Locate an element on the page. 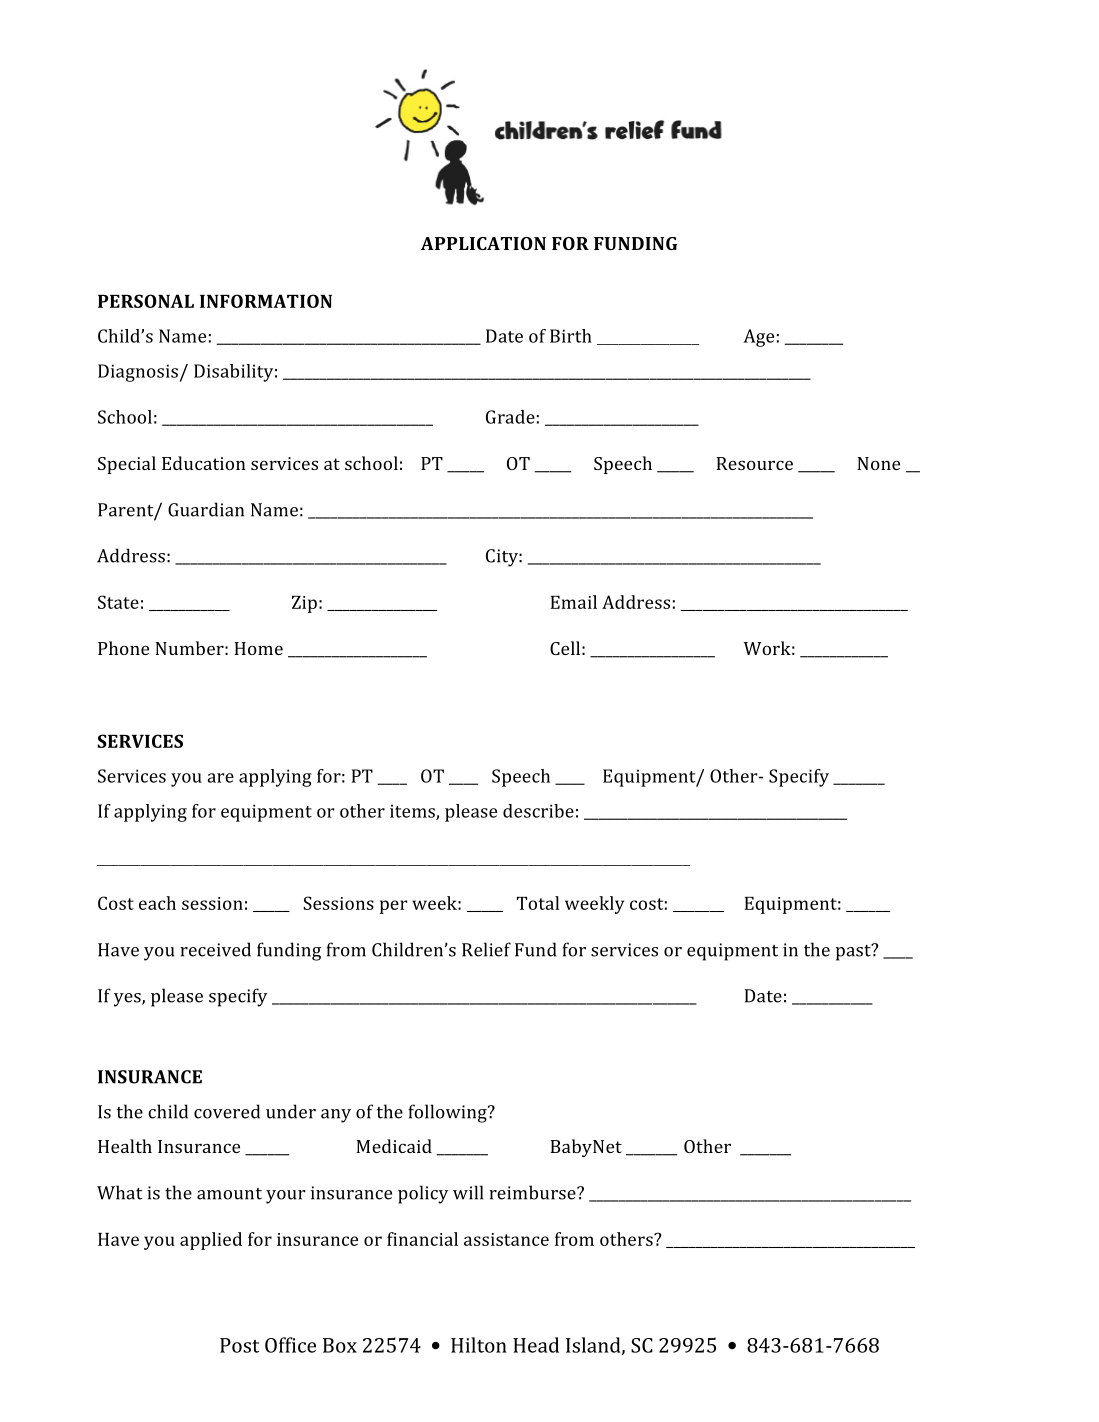 The image size is (1099, 1422). Post is located at coordinates (239, 1345).
